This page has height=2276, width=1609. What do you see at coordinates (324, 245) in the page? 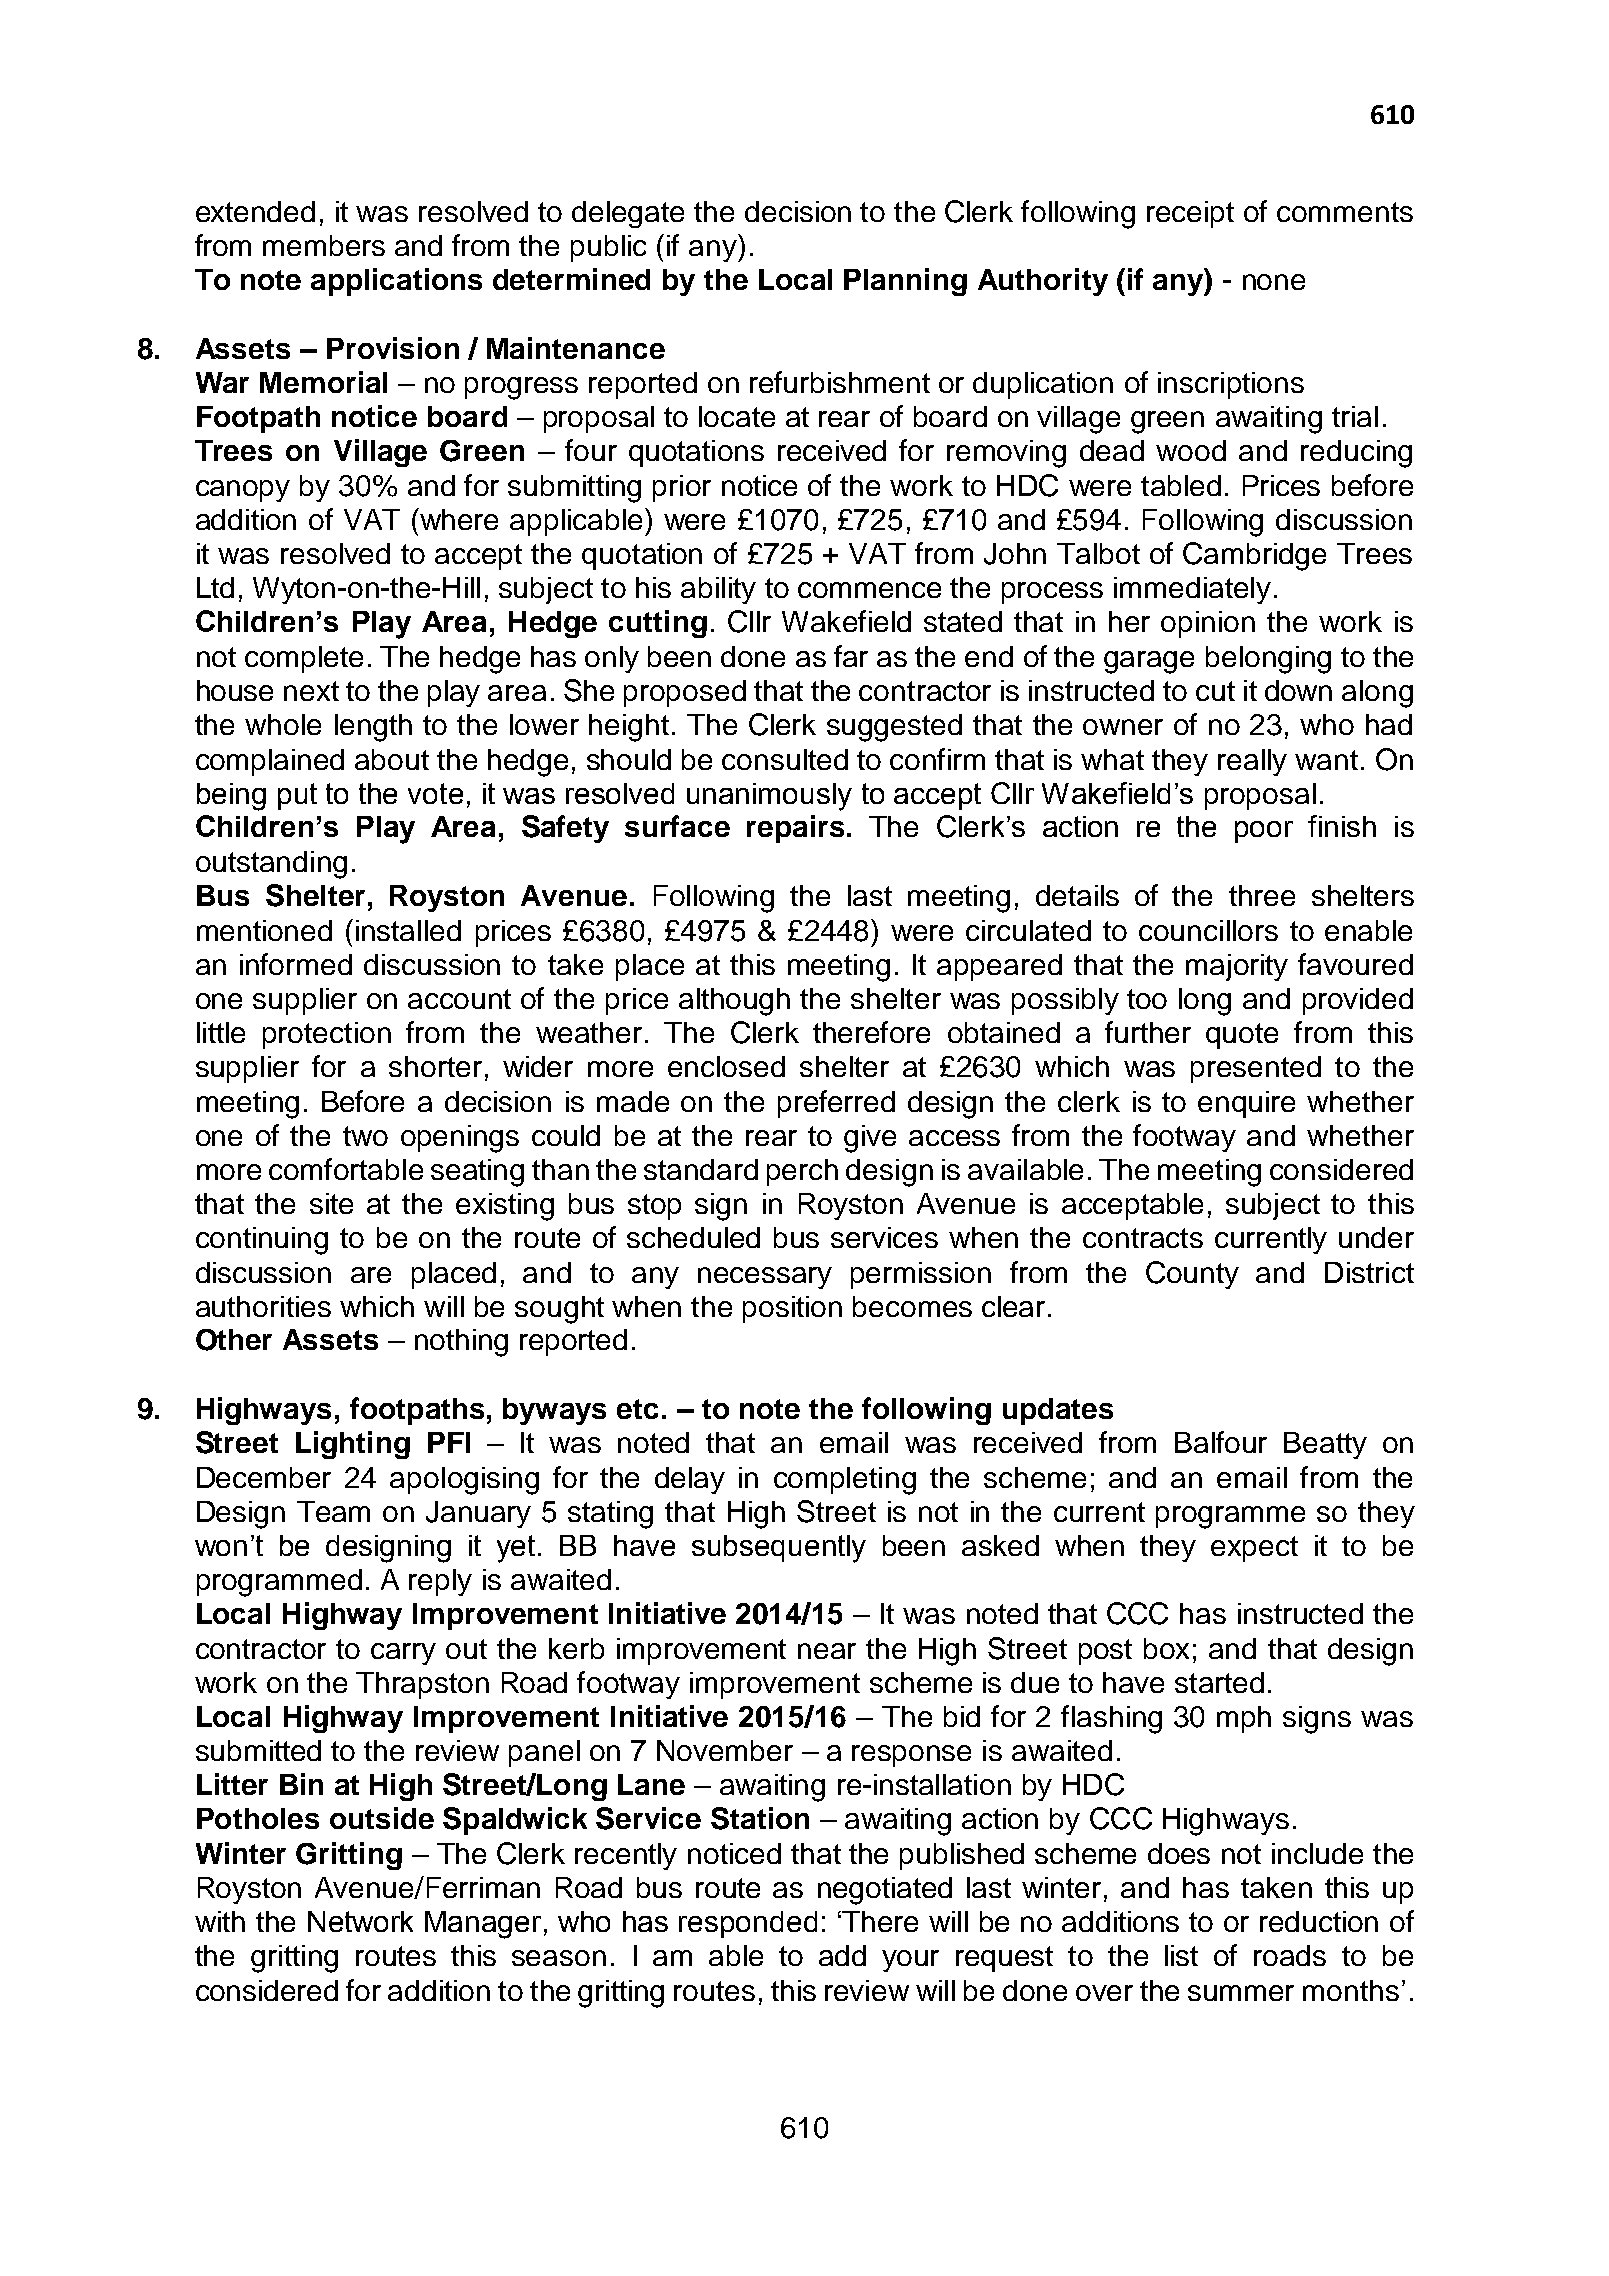
I see `members` at bounding box center [324, 245].
